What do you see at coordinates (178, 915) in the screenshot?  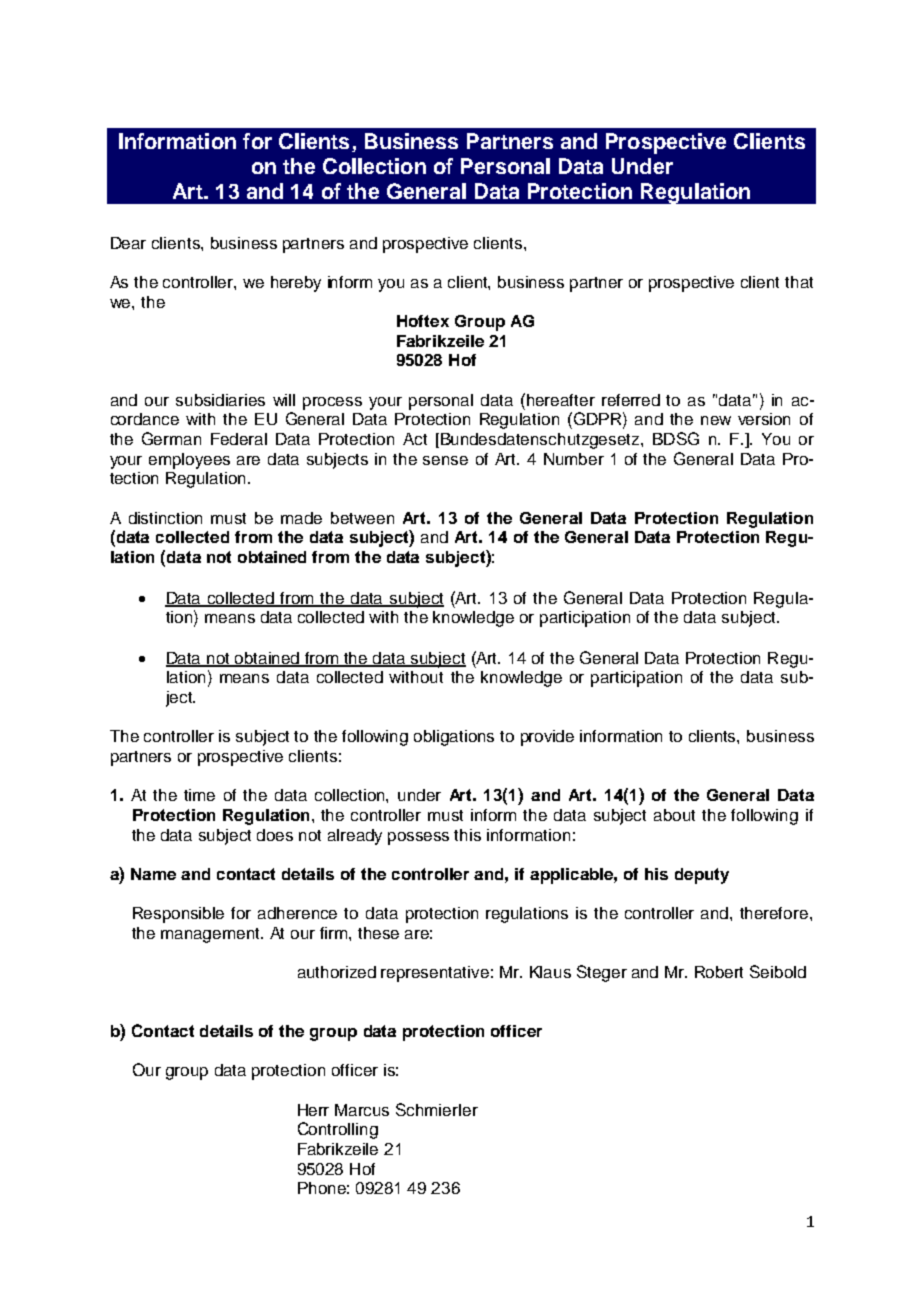 I see `Responsible` at bounding box center [178, 915].
